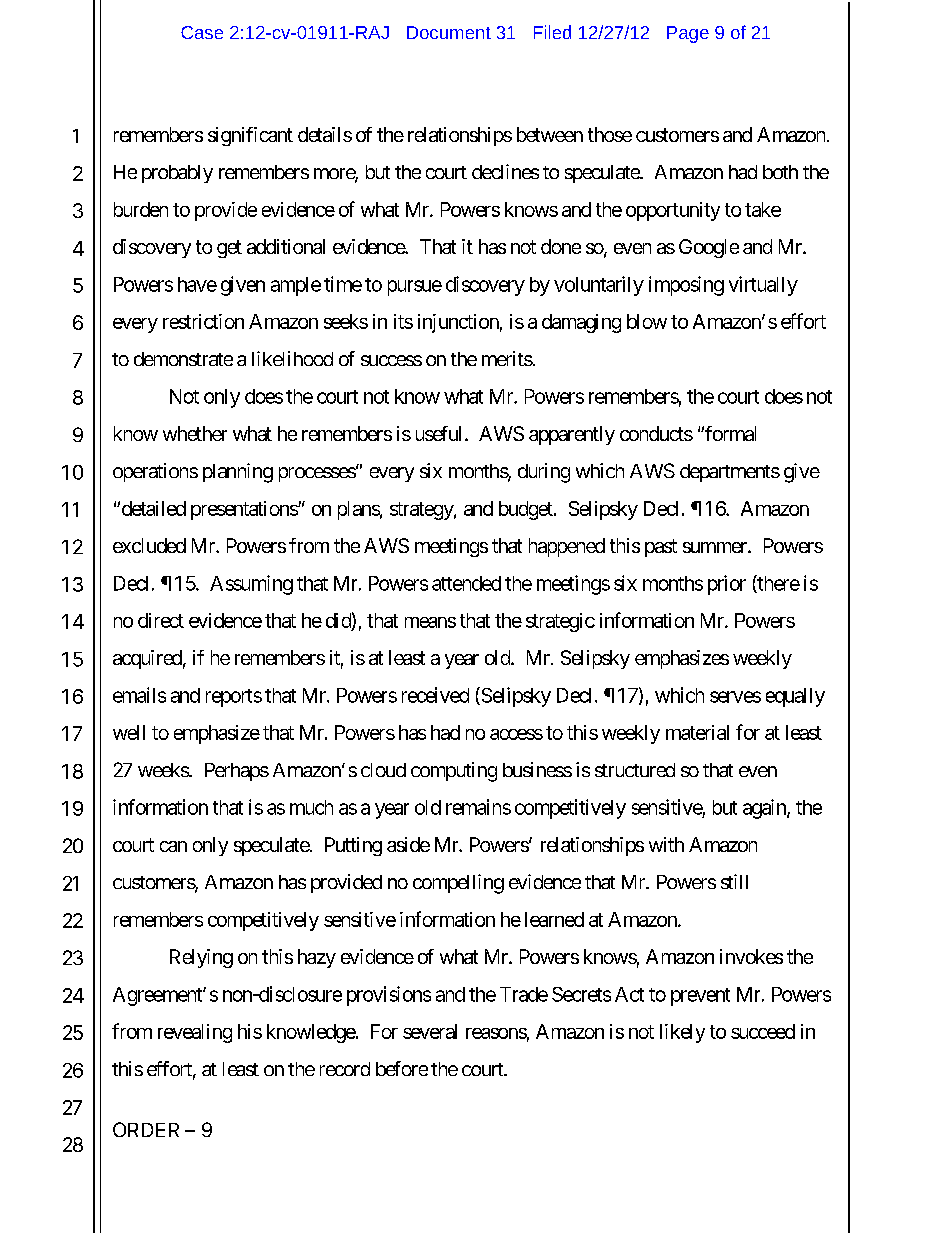  What do you see at coordinates (466, 583) in the screenshot?
I see `attended` at bounding box center [466, 583].
